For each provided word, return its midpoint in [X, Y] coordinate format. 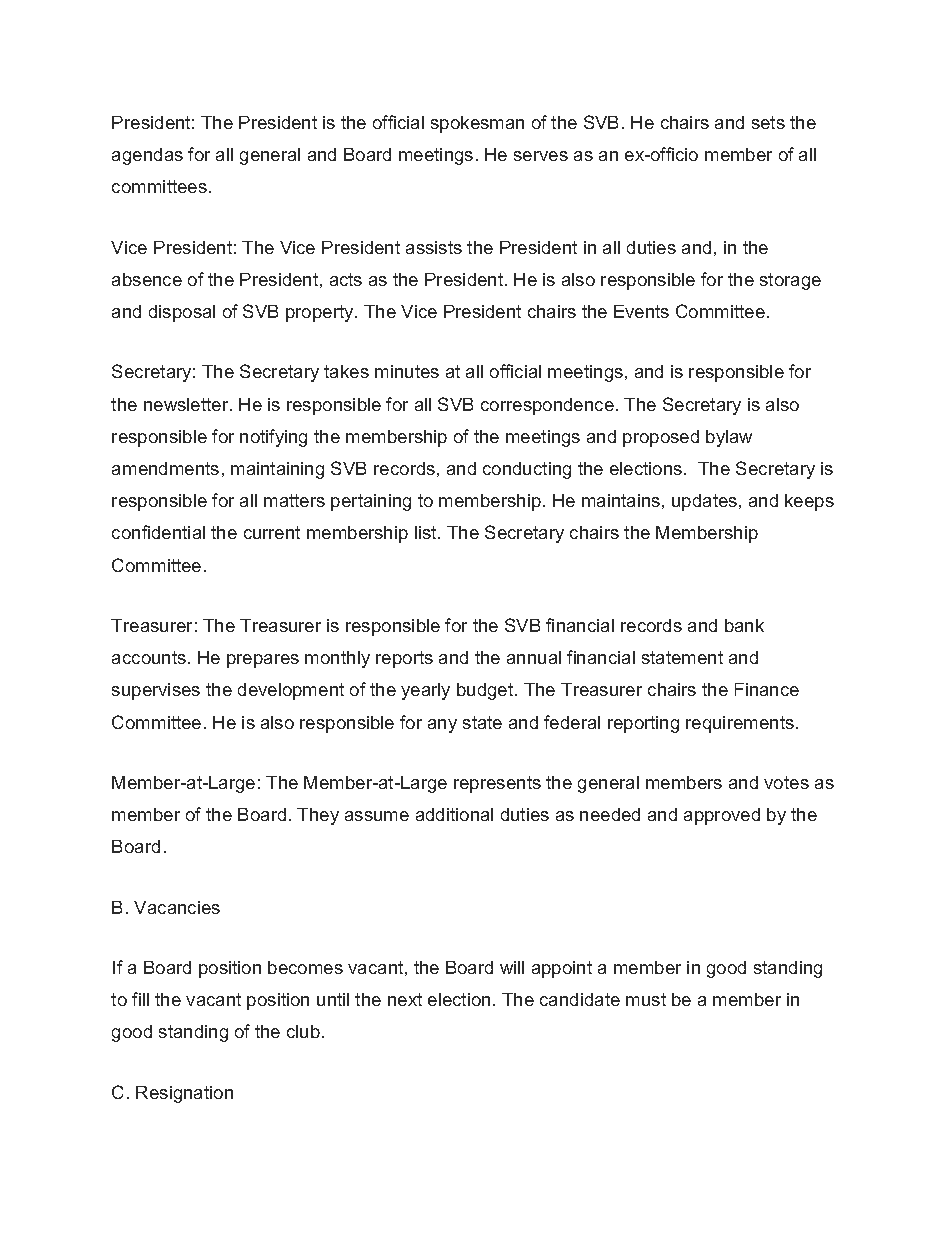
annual [534, 657]
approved [722, 816]
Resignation [184, 1094]
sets [768, 122]
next [405, 999]
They [318, 816]
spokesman [477, 124]
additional [454, 814]
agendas [147, 156]
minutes [407, 371]
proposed [661, 438]
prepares [263, 661]
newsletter [187, 404]
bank [744, 625]
